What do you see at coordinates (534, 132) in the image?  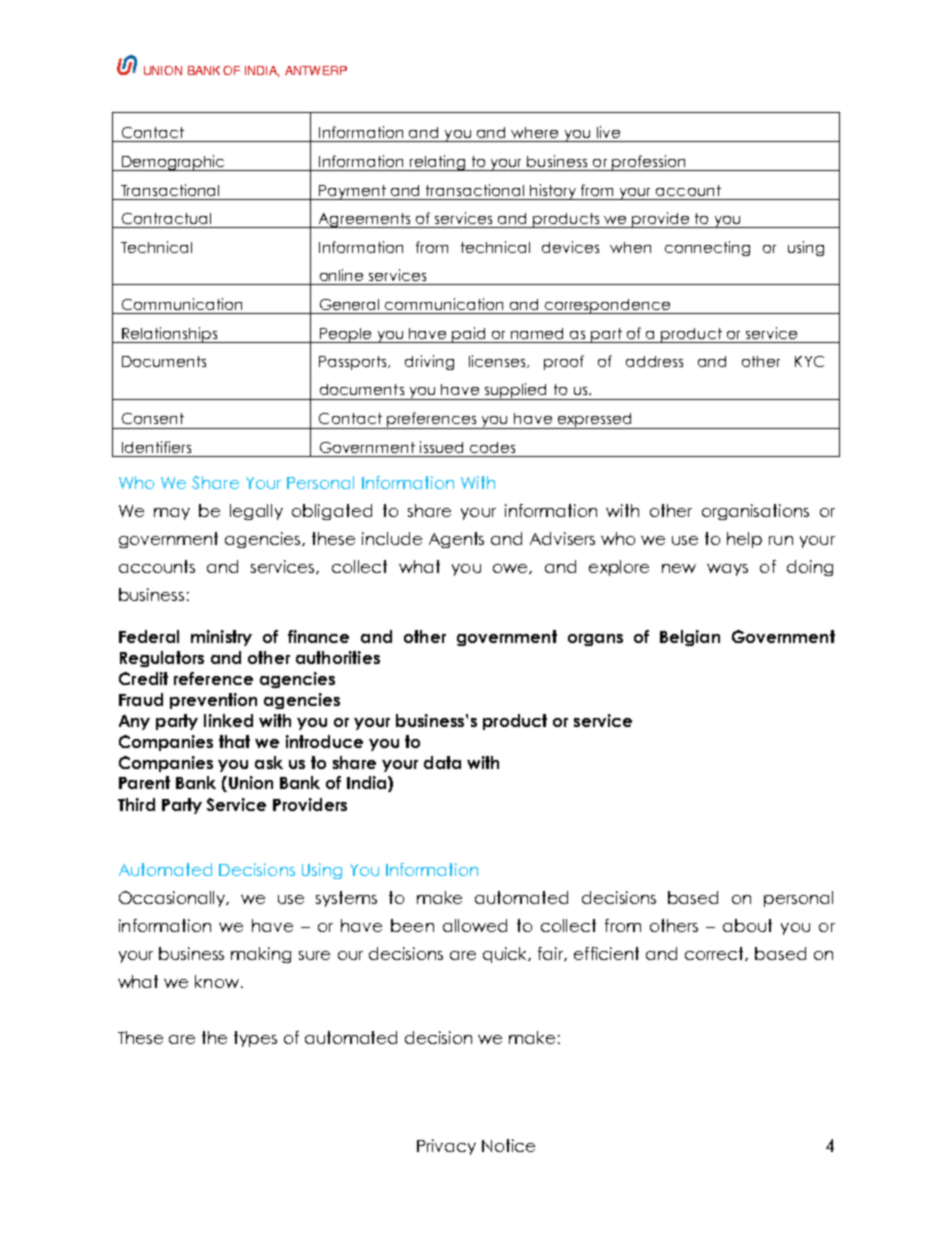 I see `where` at bounding box center [534, 132].
